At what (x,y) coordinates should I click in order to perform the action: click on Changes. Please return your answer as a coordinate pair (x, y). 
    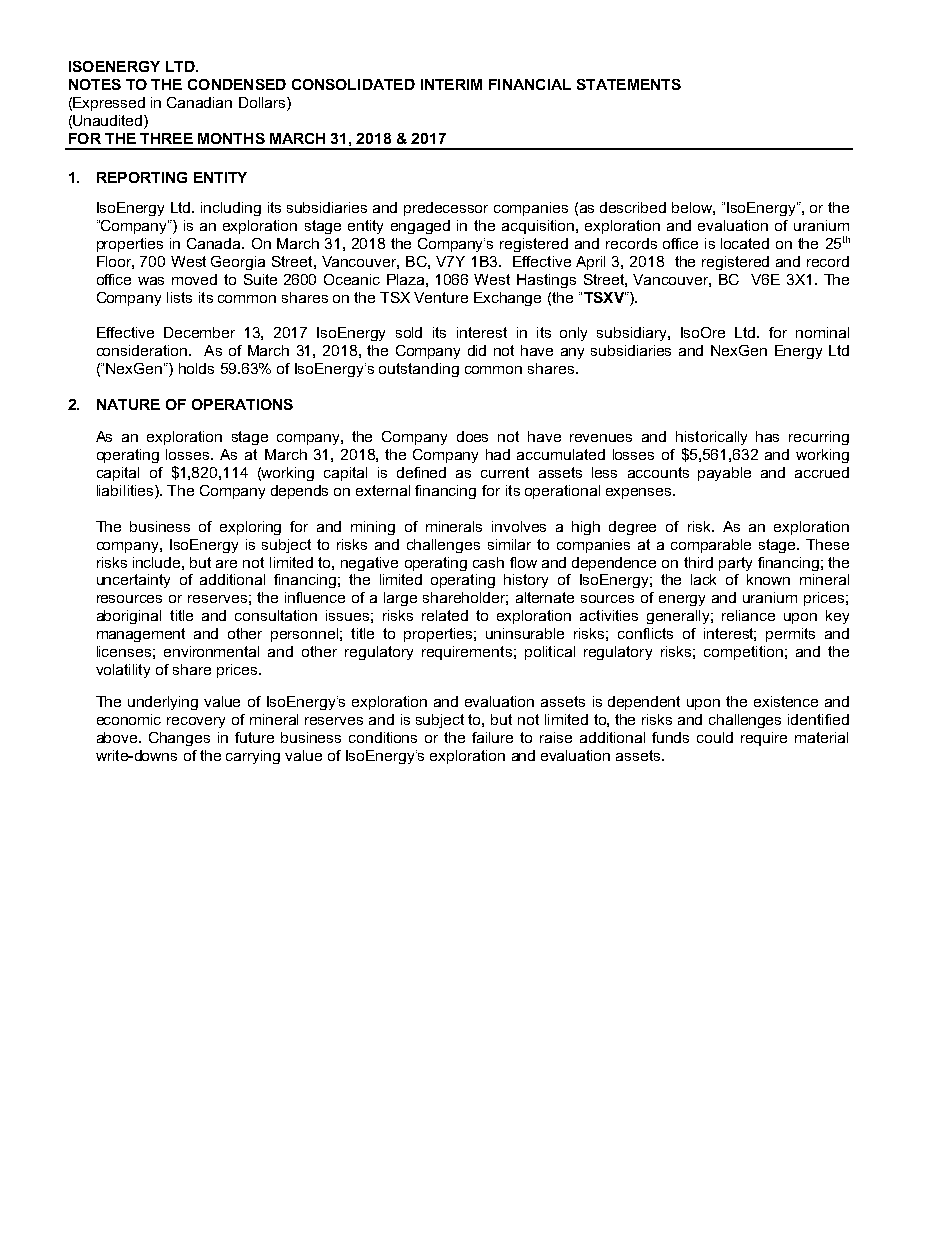
    Looking at the image, I should click on (179, 739).
